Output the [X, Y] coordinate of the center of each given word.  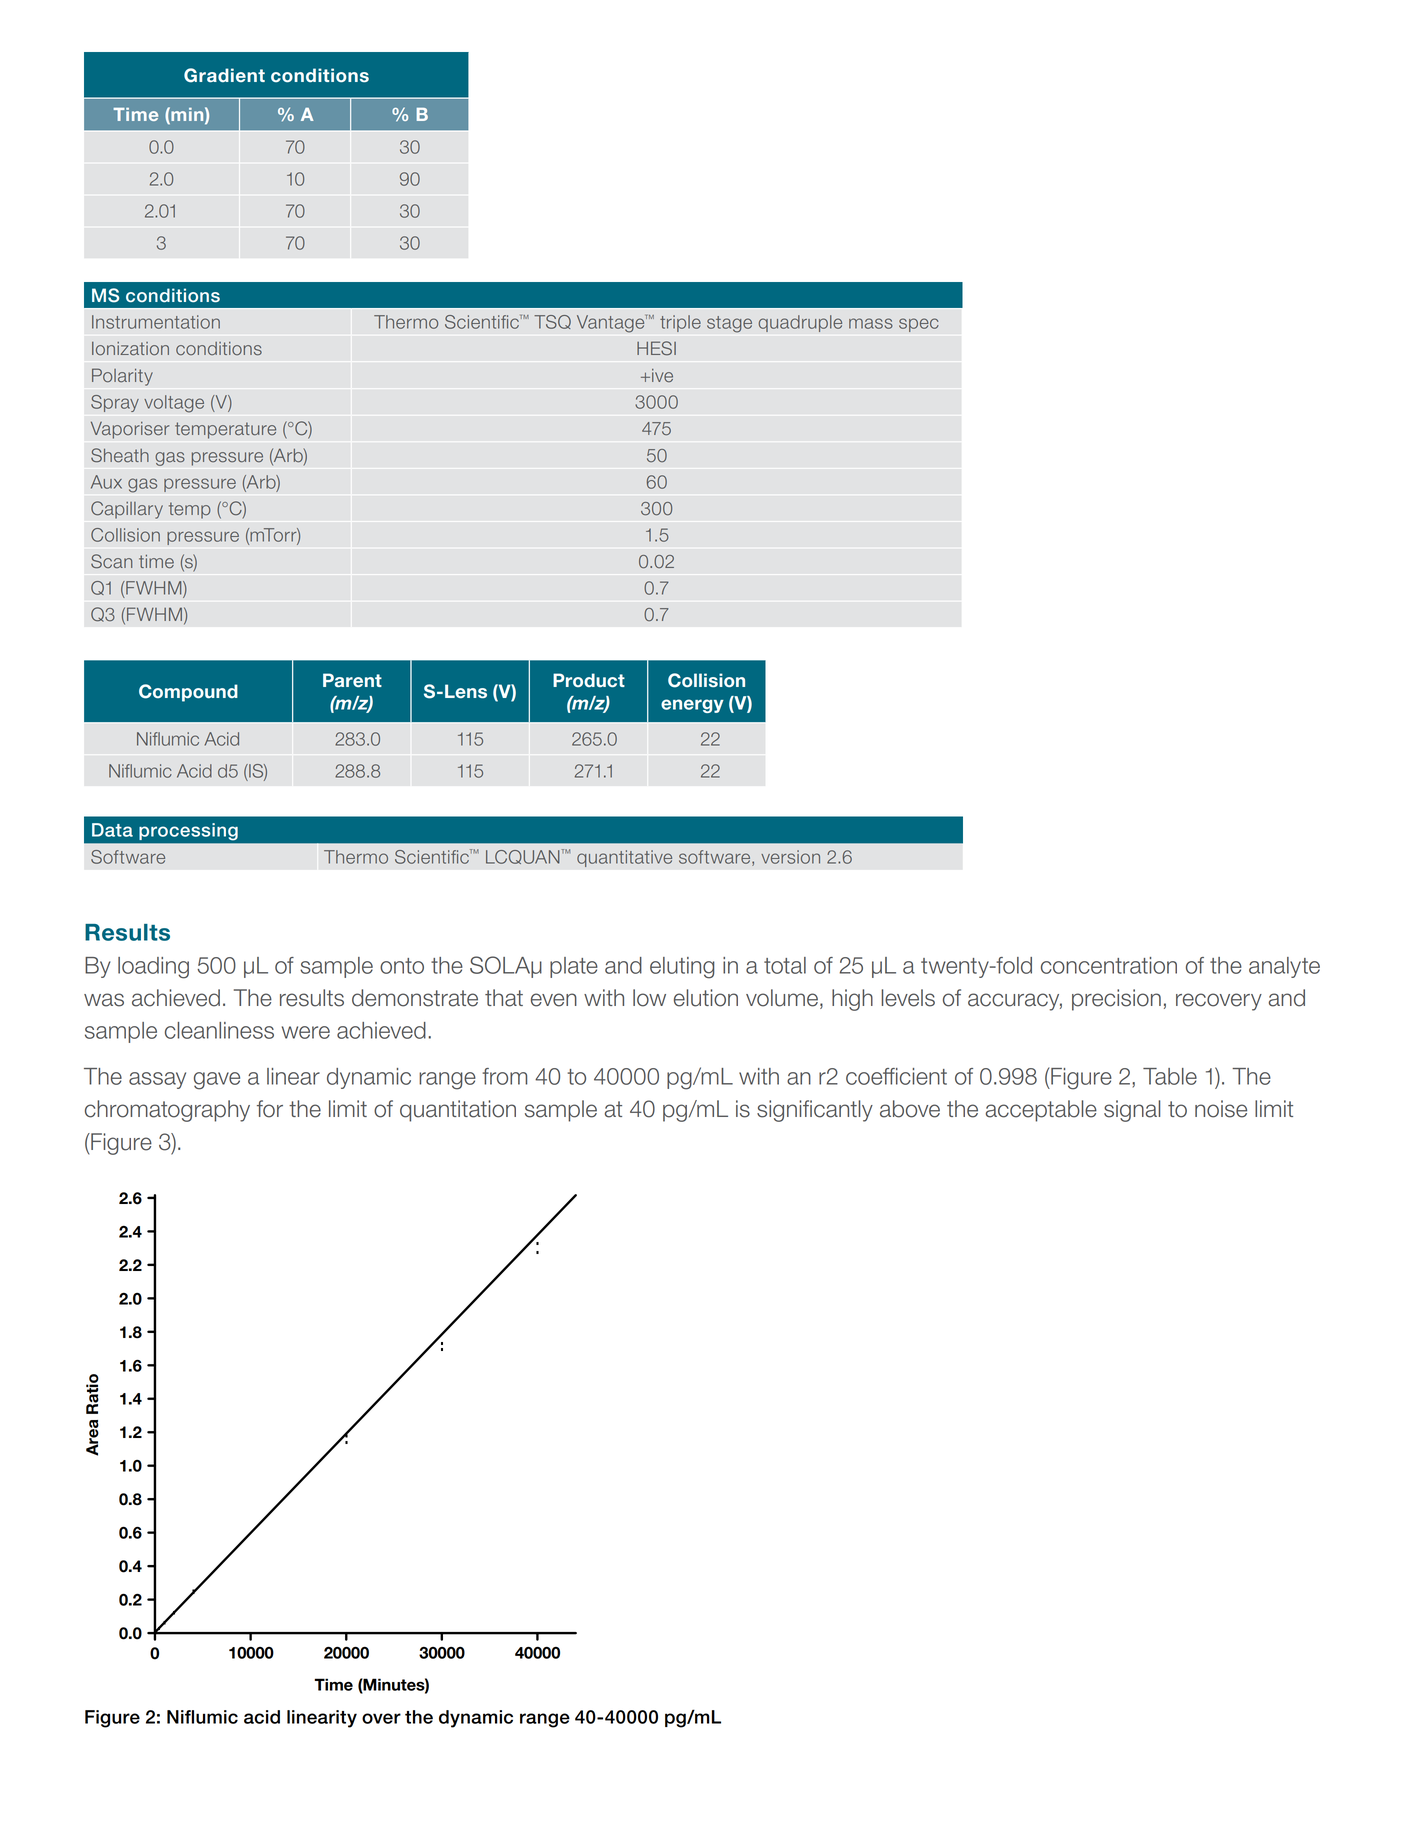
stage [729, 324]
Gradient [224, 75]
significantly [815, 1111]
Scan [111, 561]
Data [112, 830]
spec [919, 325]
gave [217, 1081]
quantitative [624, 858]
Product [589, 680]
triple [680, 323]
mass [871, 323]
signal [1132, 1111]
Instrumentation [156, 322]
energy [692, 706]
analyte [1284, 967]
